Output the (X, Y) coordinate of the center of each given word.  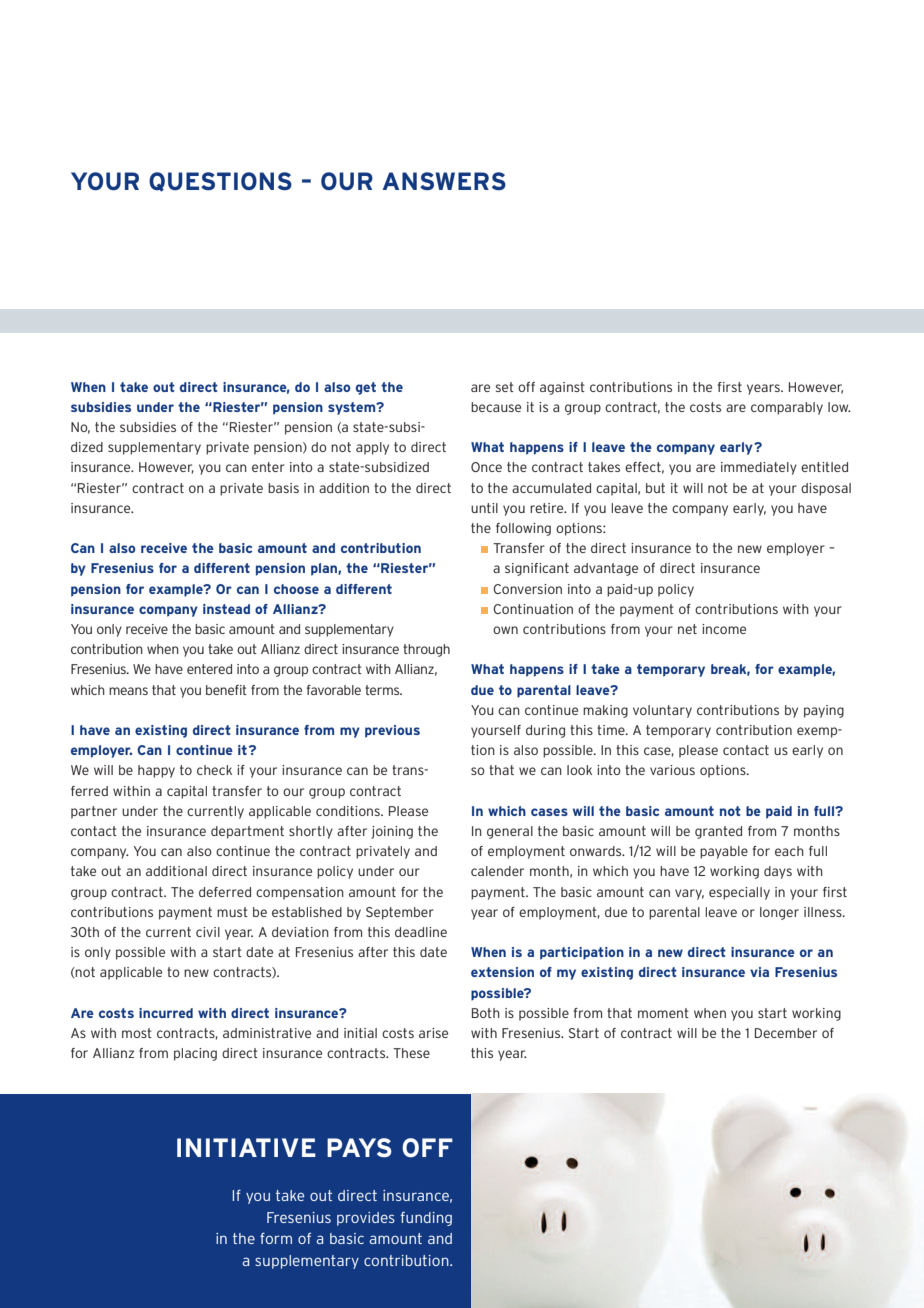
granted (718, 832)
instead (226, 609)
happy (156, 771)
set (505, 387)
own (505, 630)
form (276, 1238)
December (786, 1033)
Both (486, 1013)
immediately (759, 468)
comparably (787, 408)
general (510, 832)
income (724, 629)
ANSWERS (444, 181)
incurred (166, 1013)
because (496, 407)
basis (283, 488)
